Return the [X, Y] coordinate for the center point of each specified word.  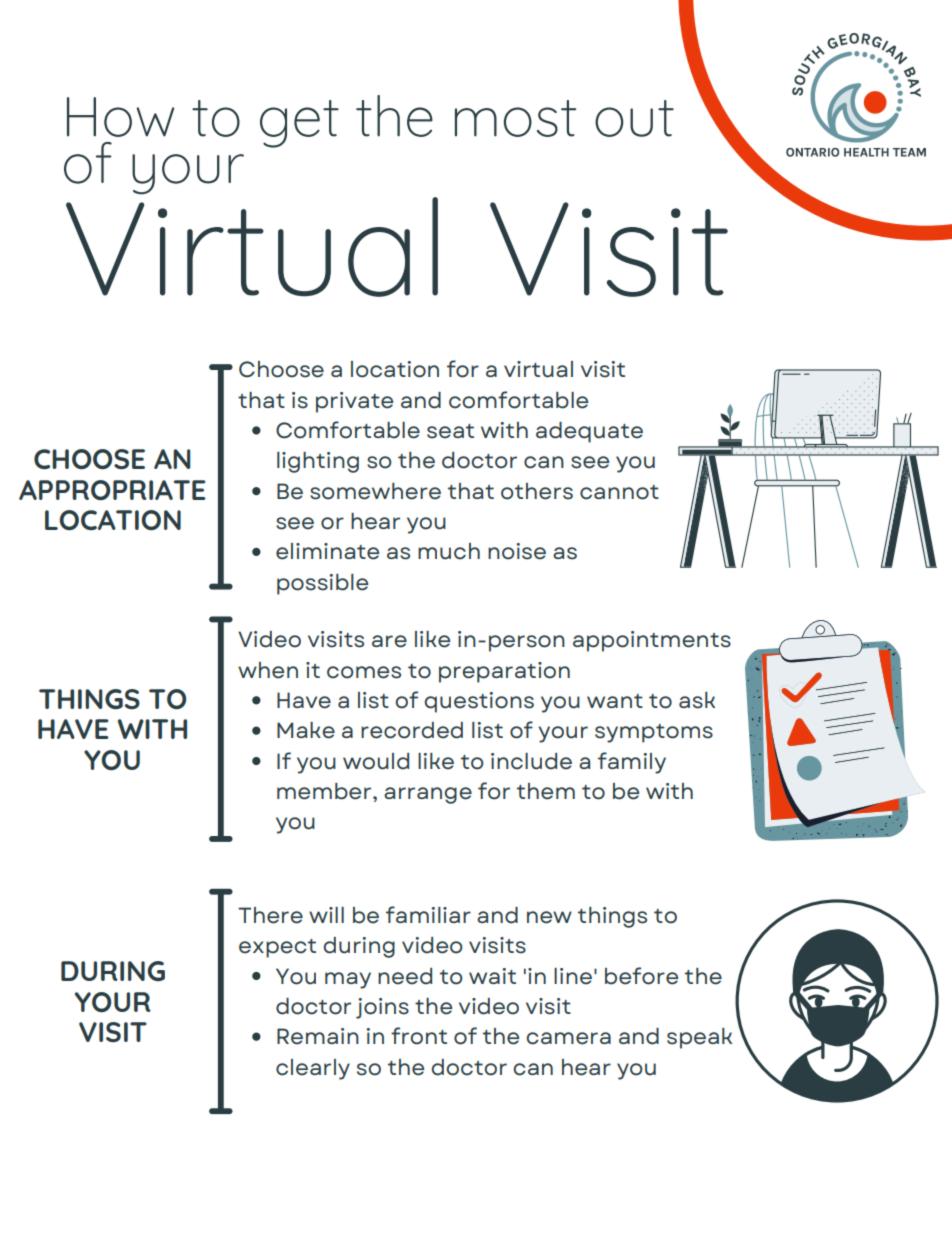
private [354, 402]
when [268, 670]
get [299, 124]
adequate [589, 432]
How [120, 117]
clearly [313, 1069]
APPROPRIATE [112, 490]
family [632, 763]
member [325, 791]
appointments [652, 641]
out [634, 118]
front [419, 1036]
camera [568, 1038]
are [389, 641]
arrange [428, 795]
